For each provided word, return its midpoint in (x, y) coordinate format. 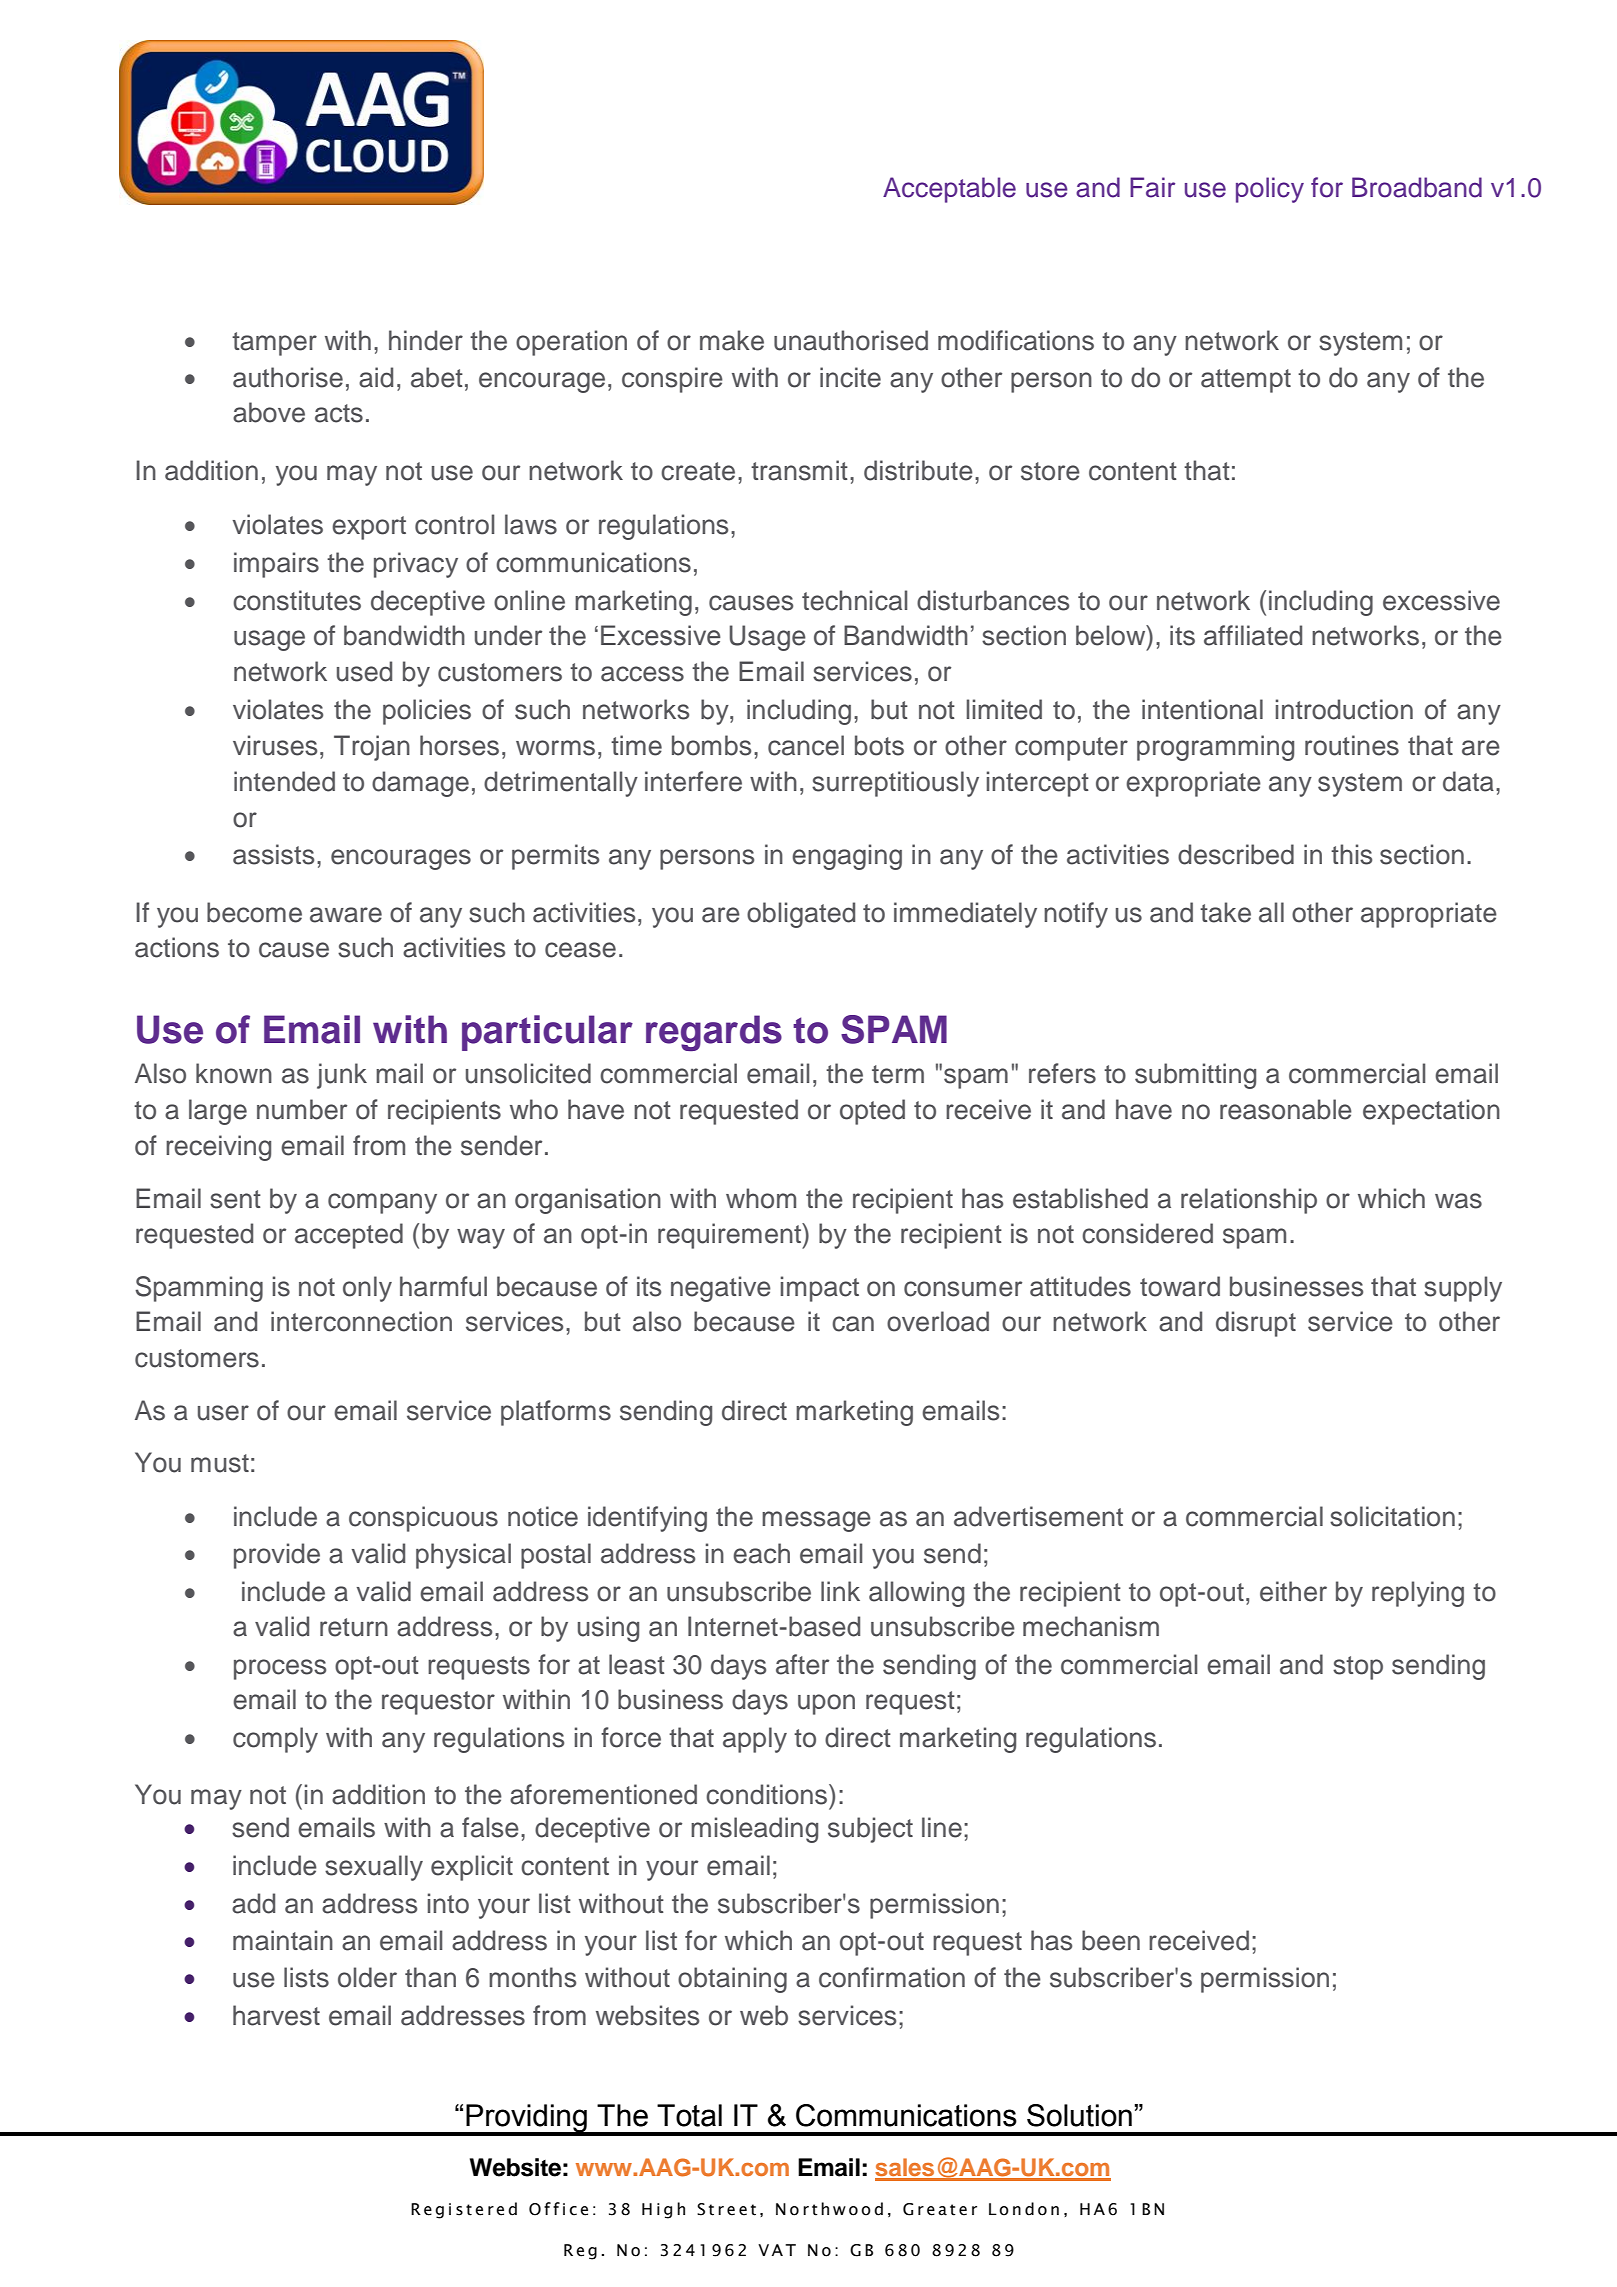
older (367, 1977)
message (816, 1521)
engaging (847, 857)
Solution (1079, 2115)
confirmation (892, 1977)
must (220, 1463)
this (1351, 854)
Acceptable (949, 190)
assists (273, 854)
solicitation (1392, 1516)
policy (1270, 190)
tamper (274, 344)
